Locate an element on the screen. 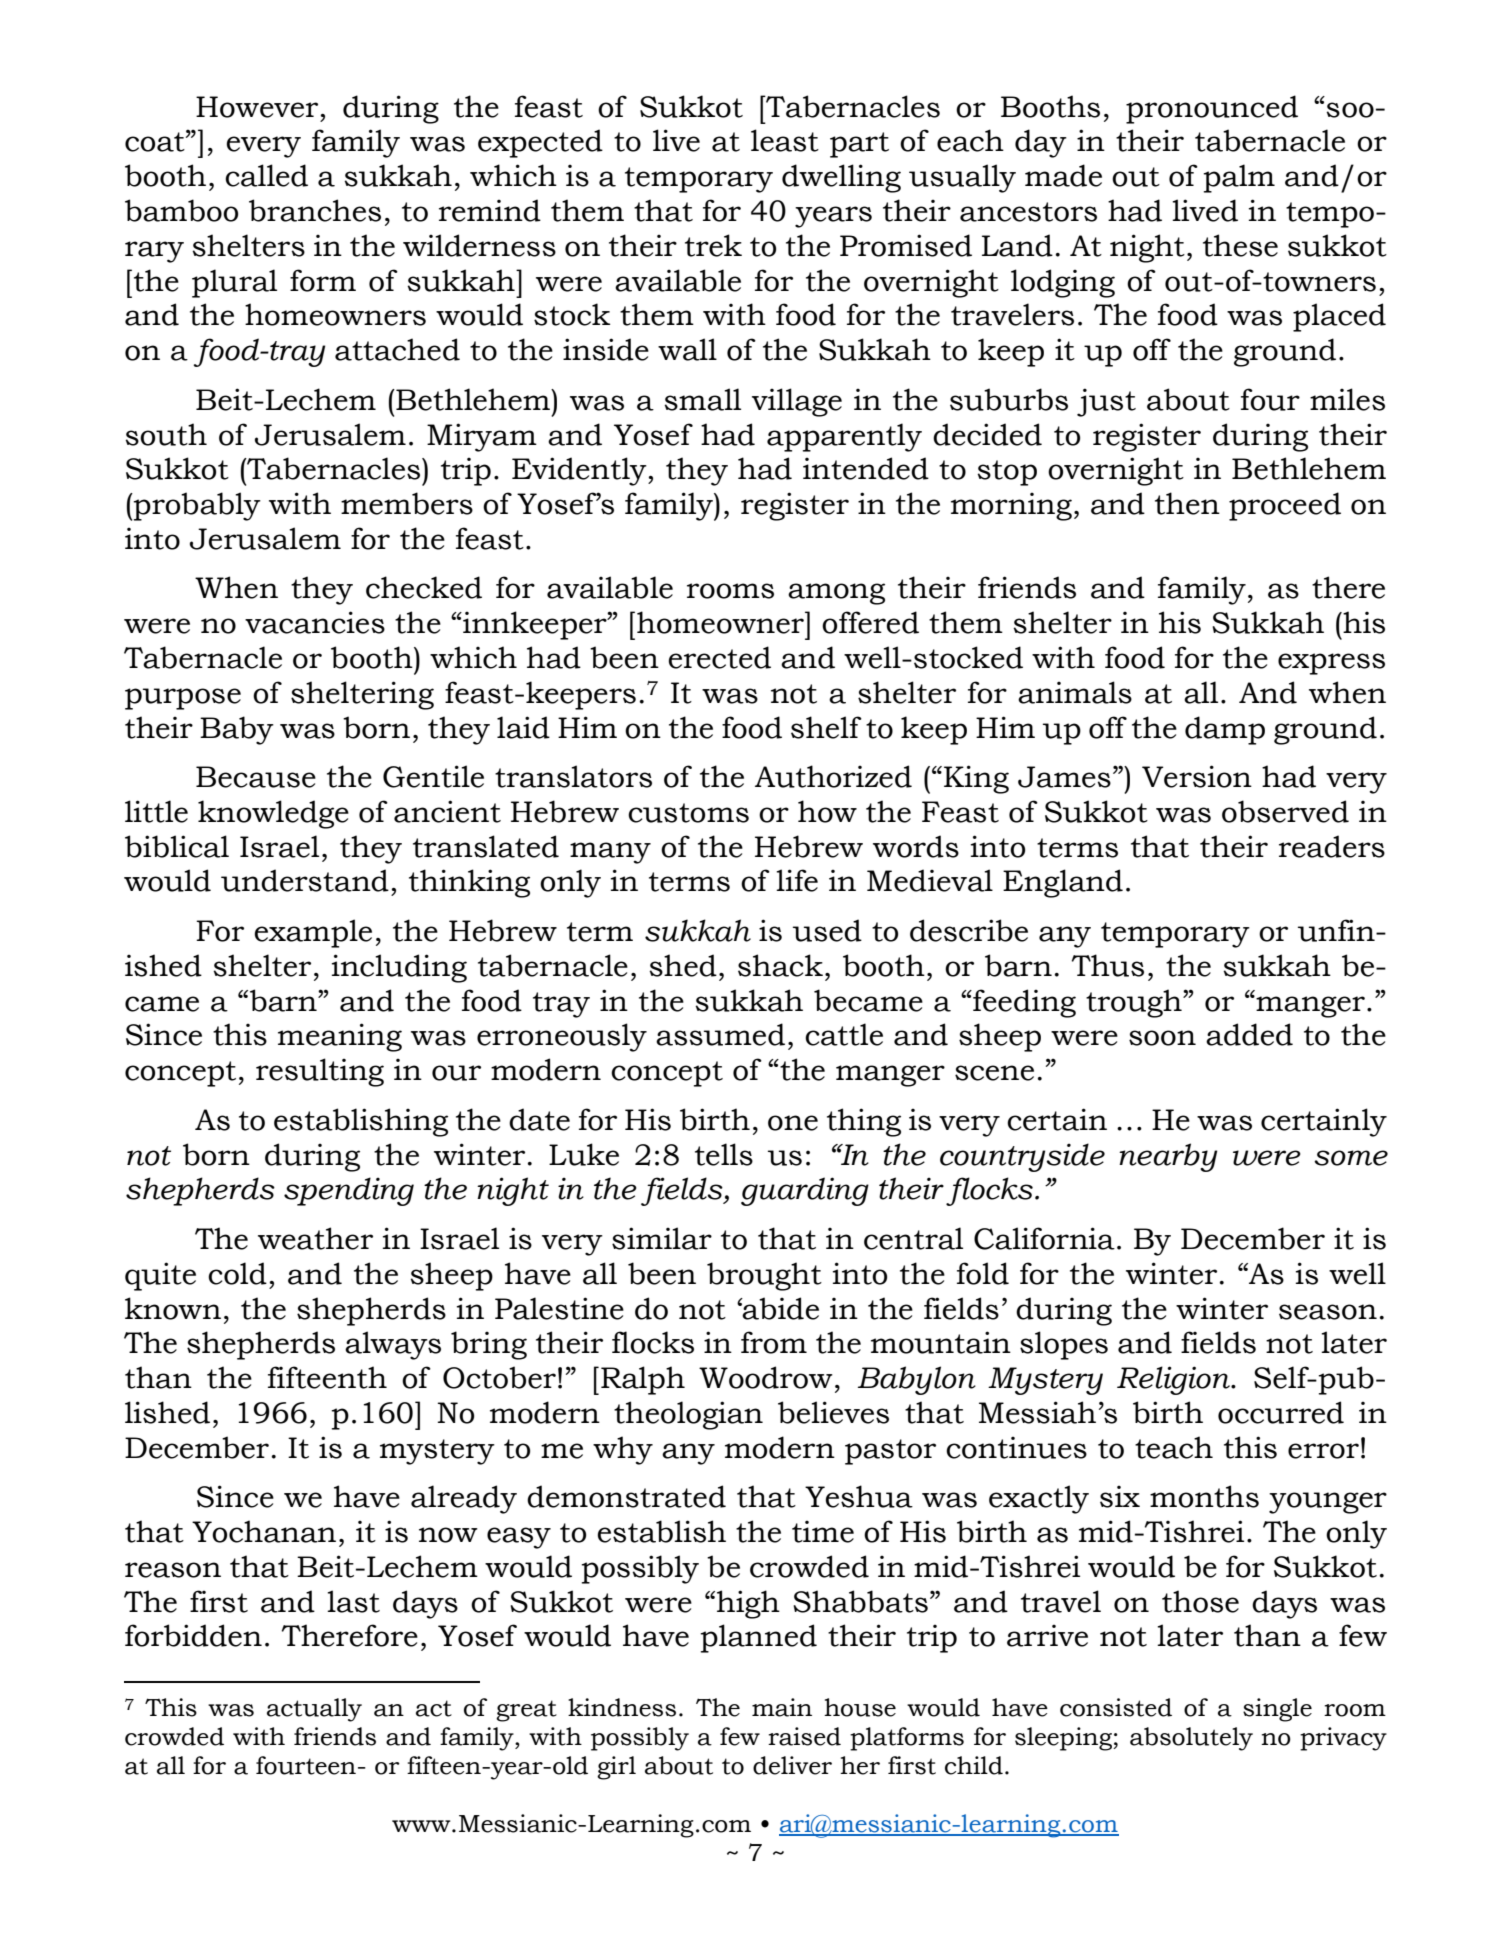 This screenshot has width=1511, height=1955. erected is located at coordinates (720, 657).
